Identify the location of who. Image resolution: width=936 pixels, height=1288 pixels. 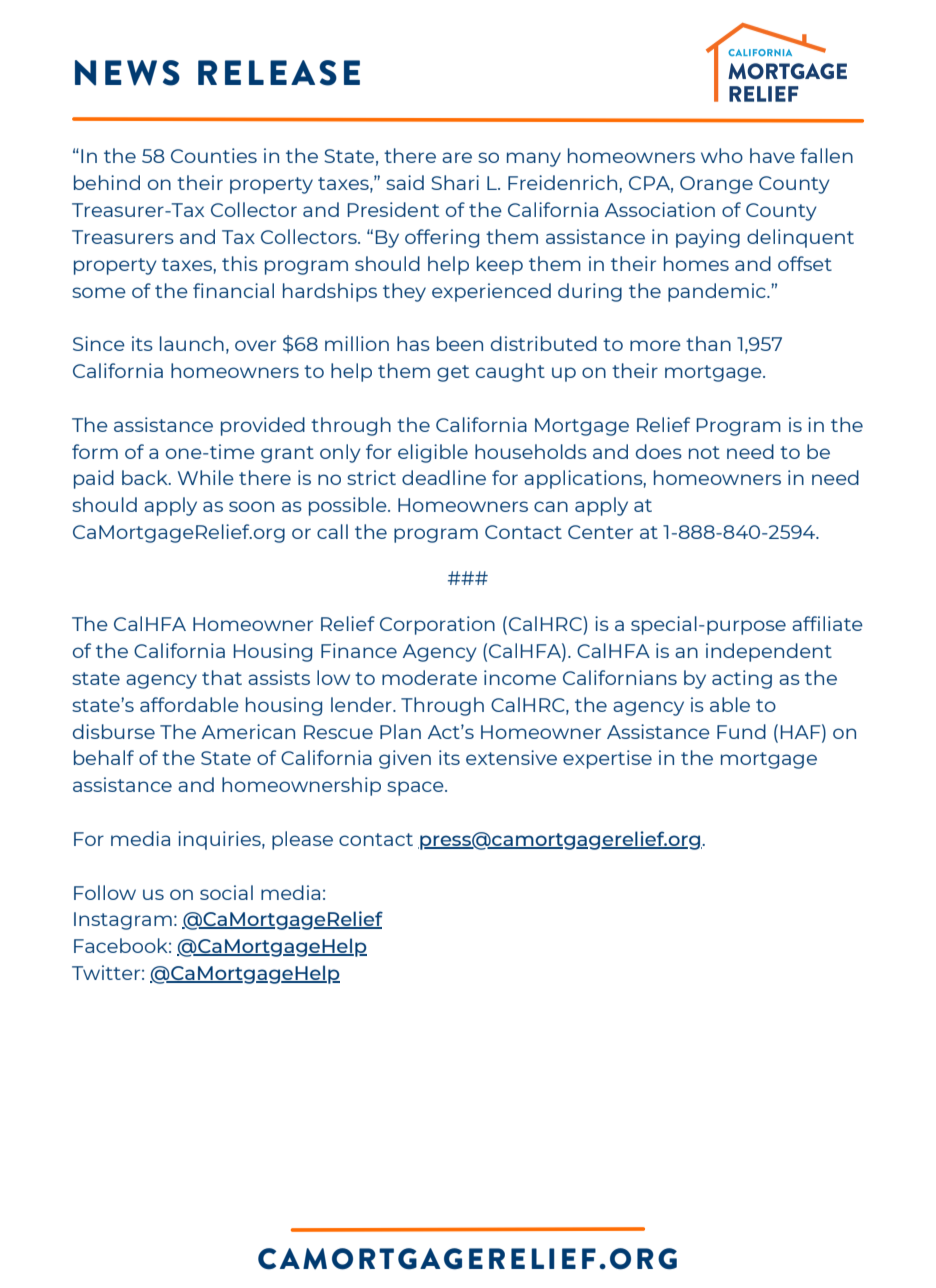
(722, 155).
